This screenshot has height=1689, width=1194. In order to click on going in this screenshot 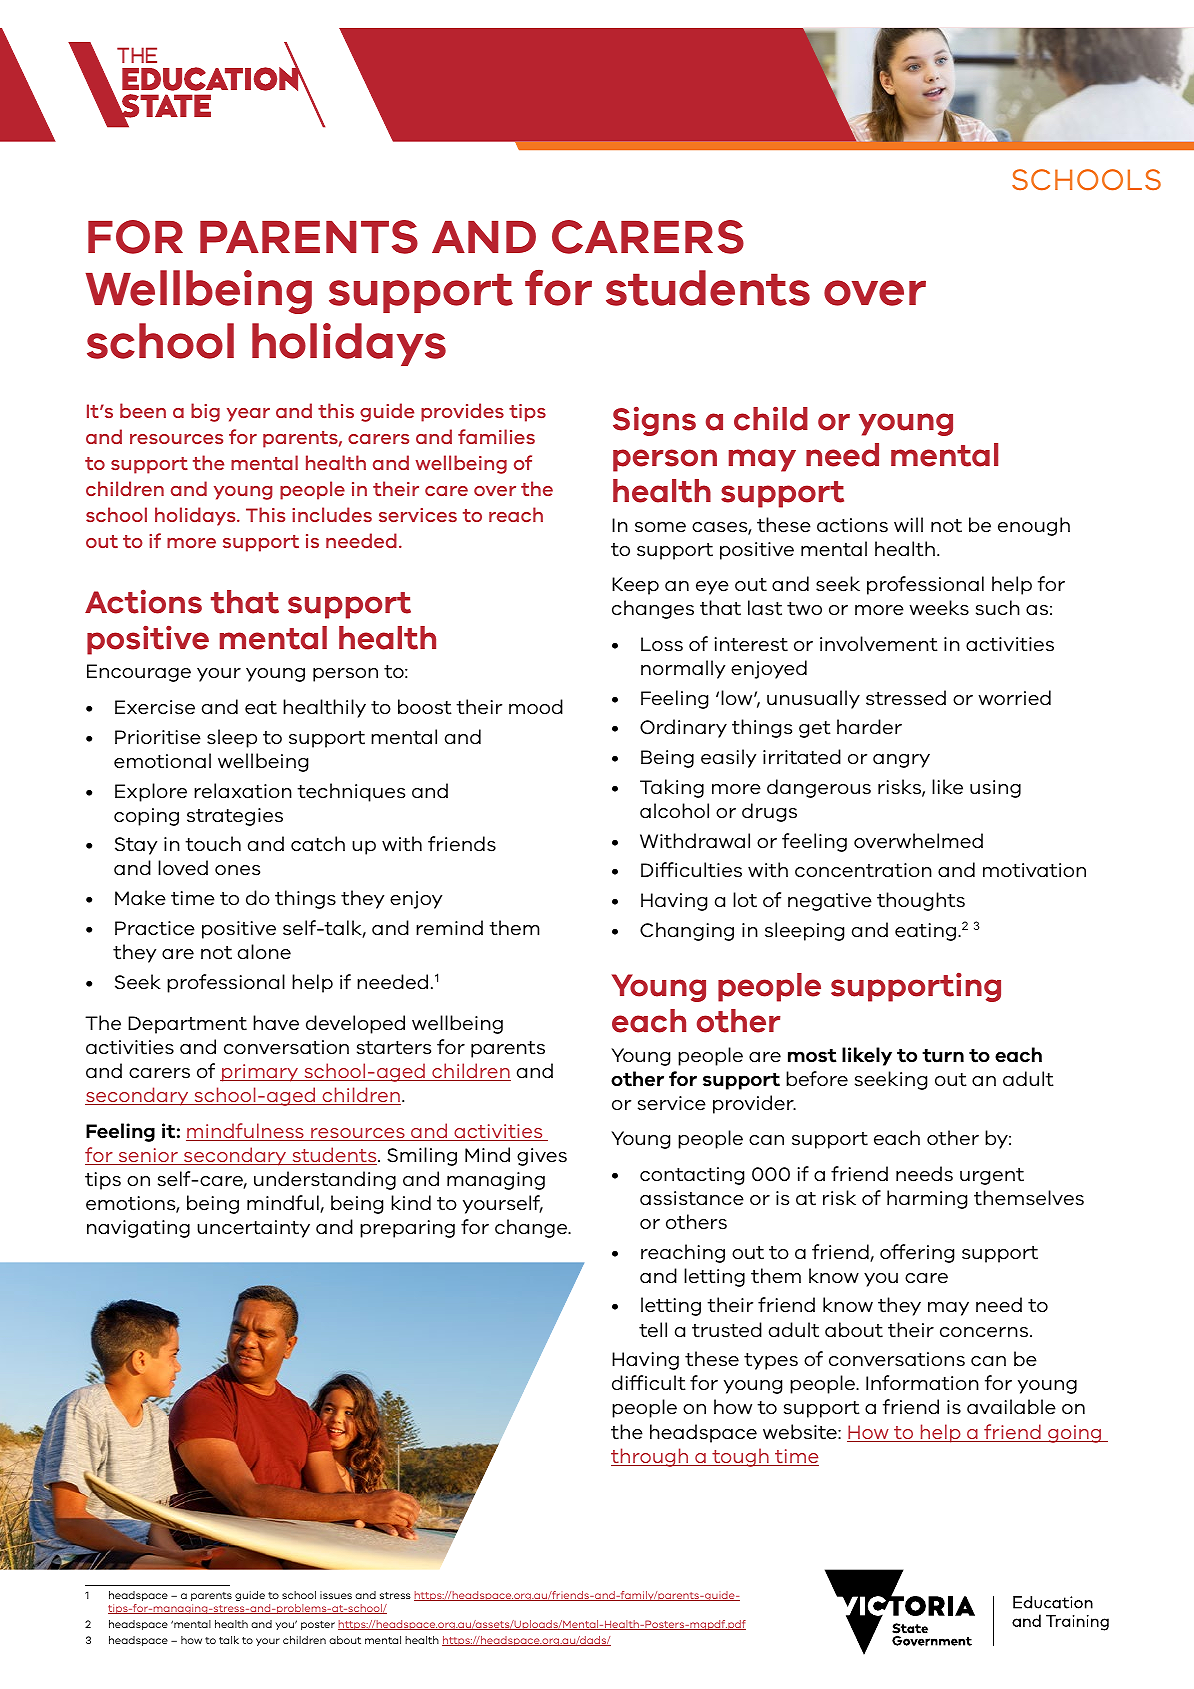, I will do `click(1075, 1434)`.
